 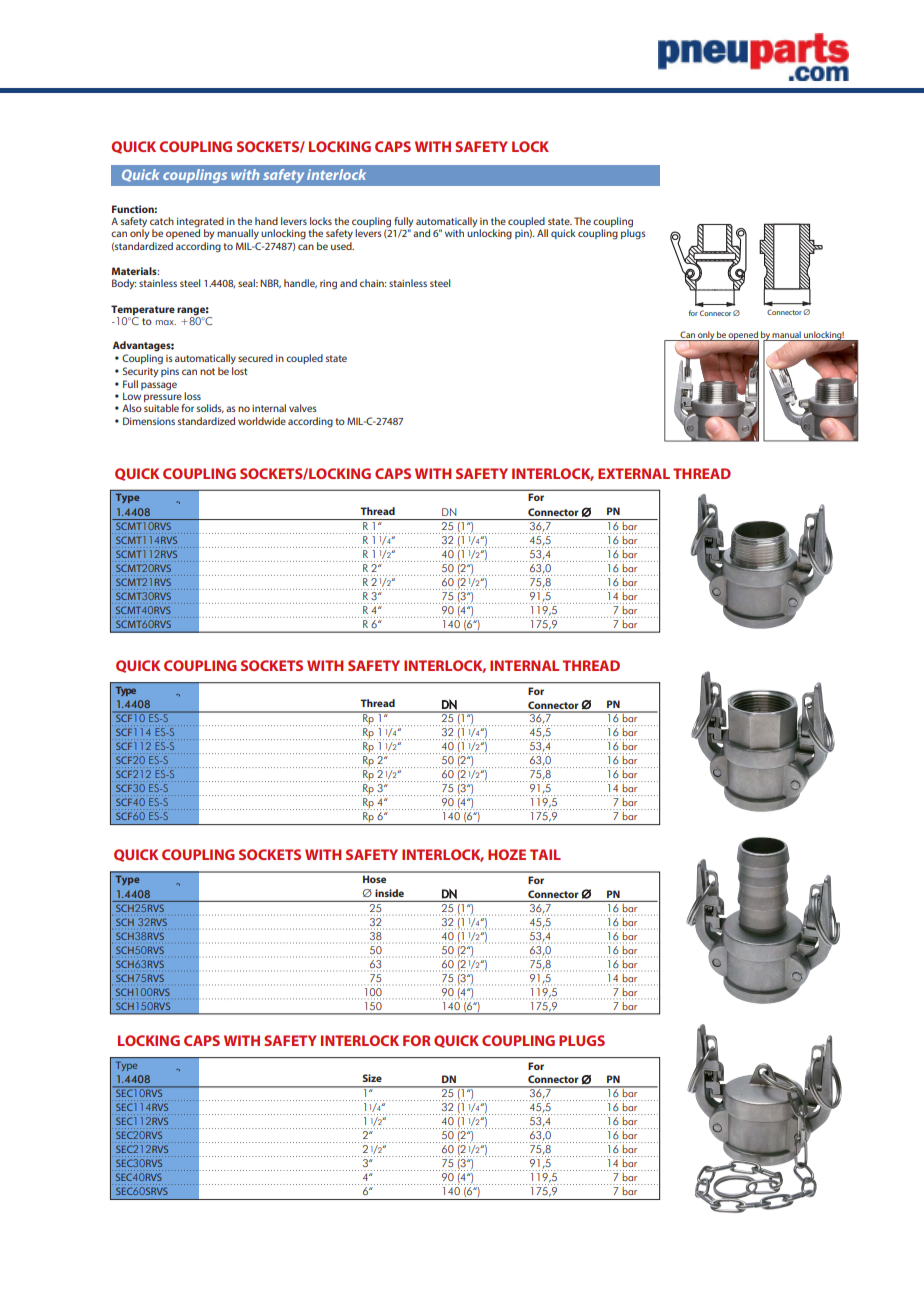 What do you see at coordinates (342, 246) in the document?
I see `used` at bounding box center [342, 246].
